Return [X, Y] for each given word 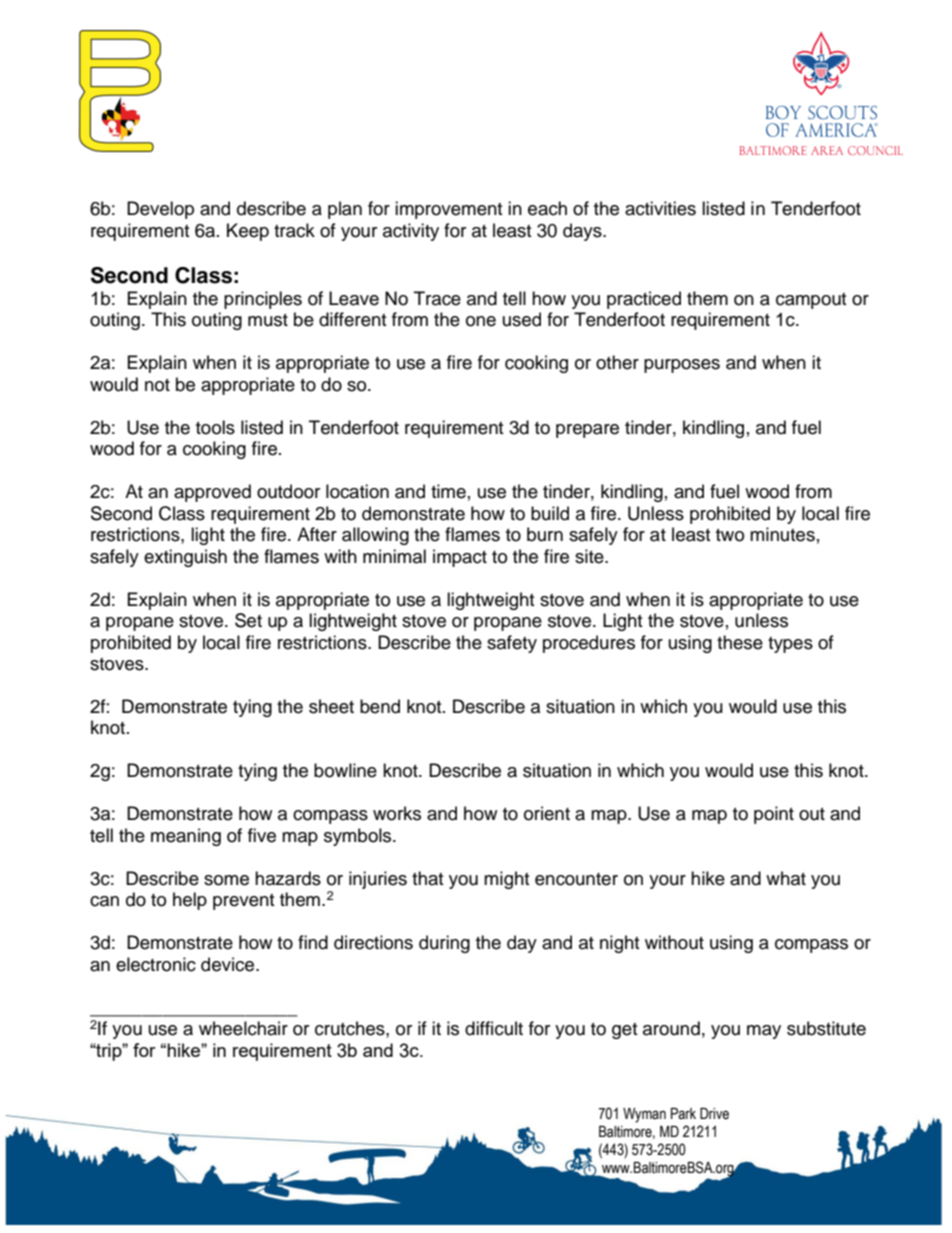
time [448, 491]
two [730, 535]
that [427, 878]
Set [248, 620]
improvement [448, 210]
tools [215, 427]
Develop [160, 210]
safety [512, 644]
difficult [494, 1028]
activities [660, 208]
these [740, 642]
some [226, 880]
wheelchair [243, 1028]
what [786, 878]
